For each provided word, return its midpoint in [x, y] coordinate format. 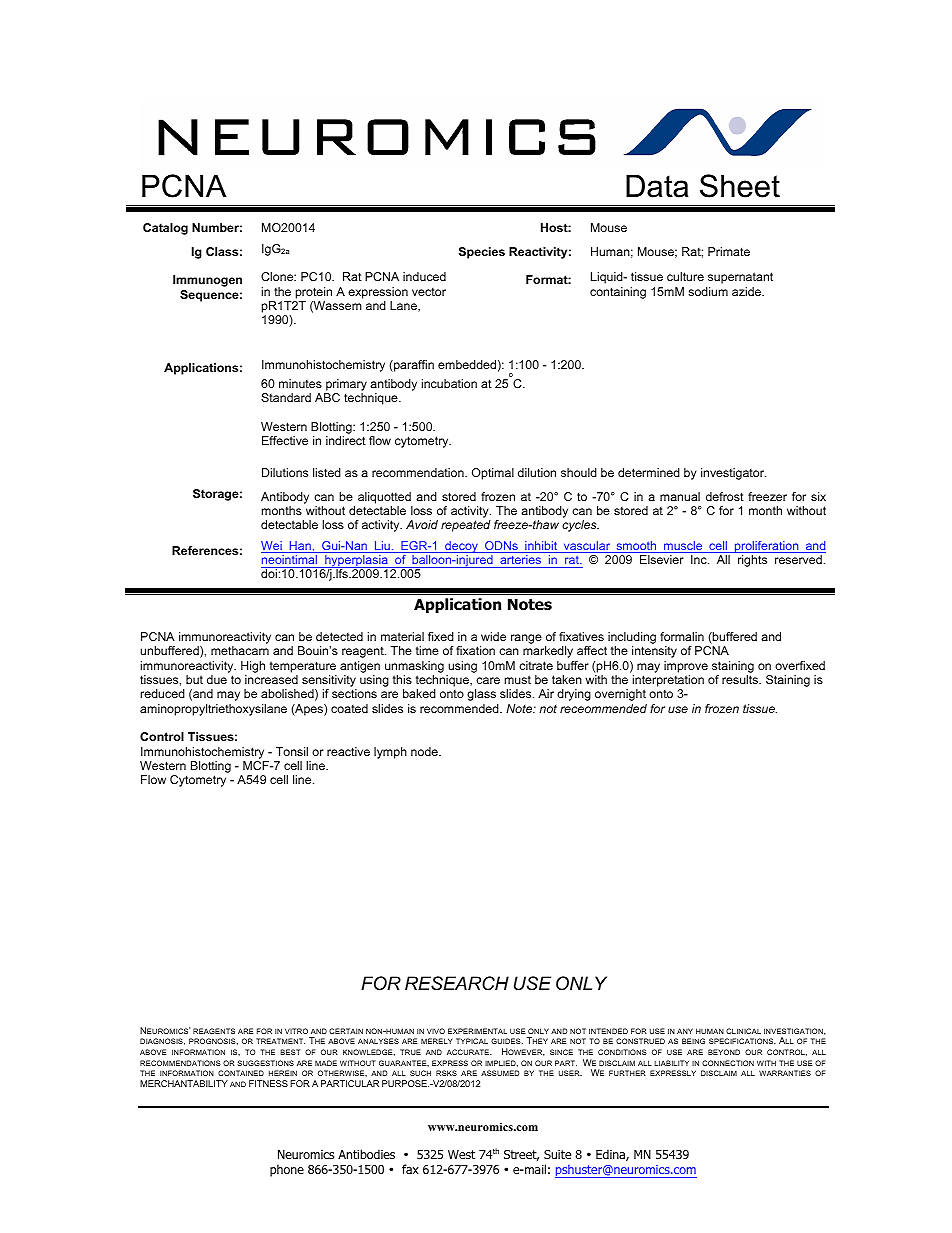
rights [752, 561]
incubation [449, 383]
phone [287, 1170]
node [425, 751]
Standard [286, 397]
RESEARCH [457, 983]
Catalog [165, 229]
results [741, 679]
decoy [461, 548]
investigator [733, 474]
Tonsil [292, 751]
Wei [272, 547]
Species [482, 253]
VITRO [296, 1031]
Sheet [740, 186]
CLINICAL [743, 1031]
